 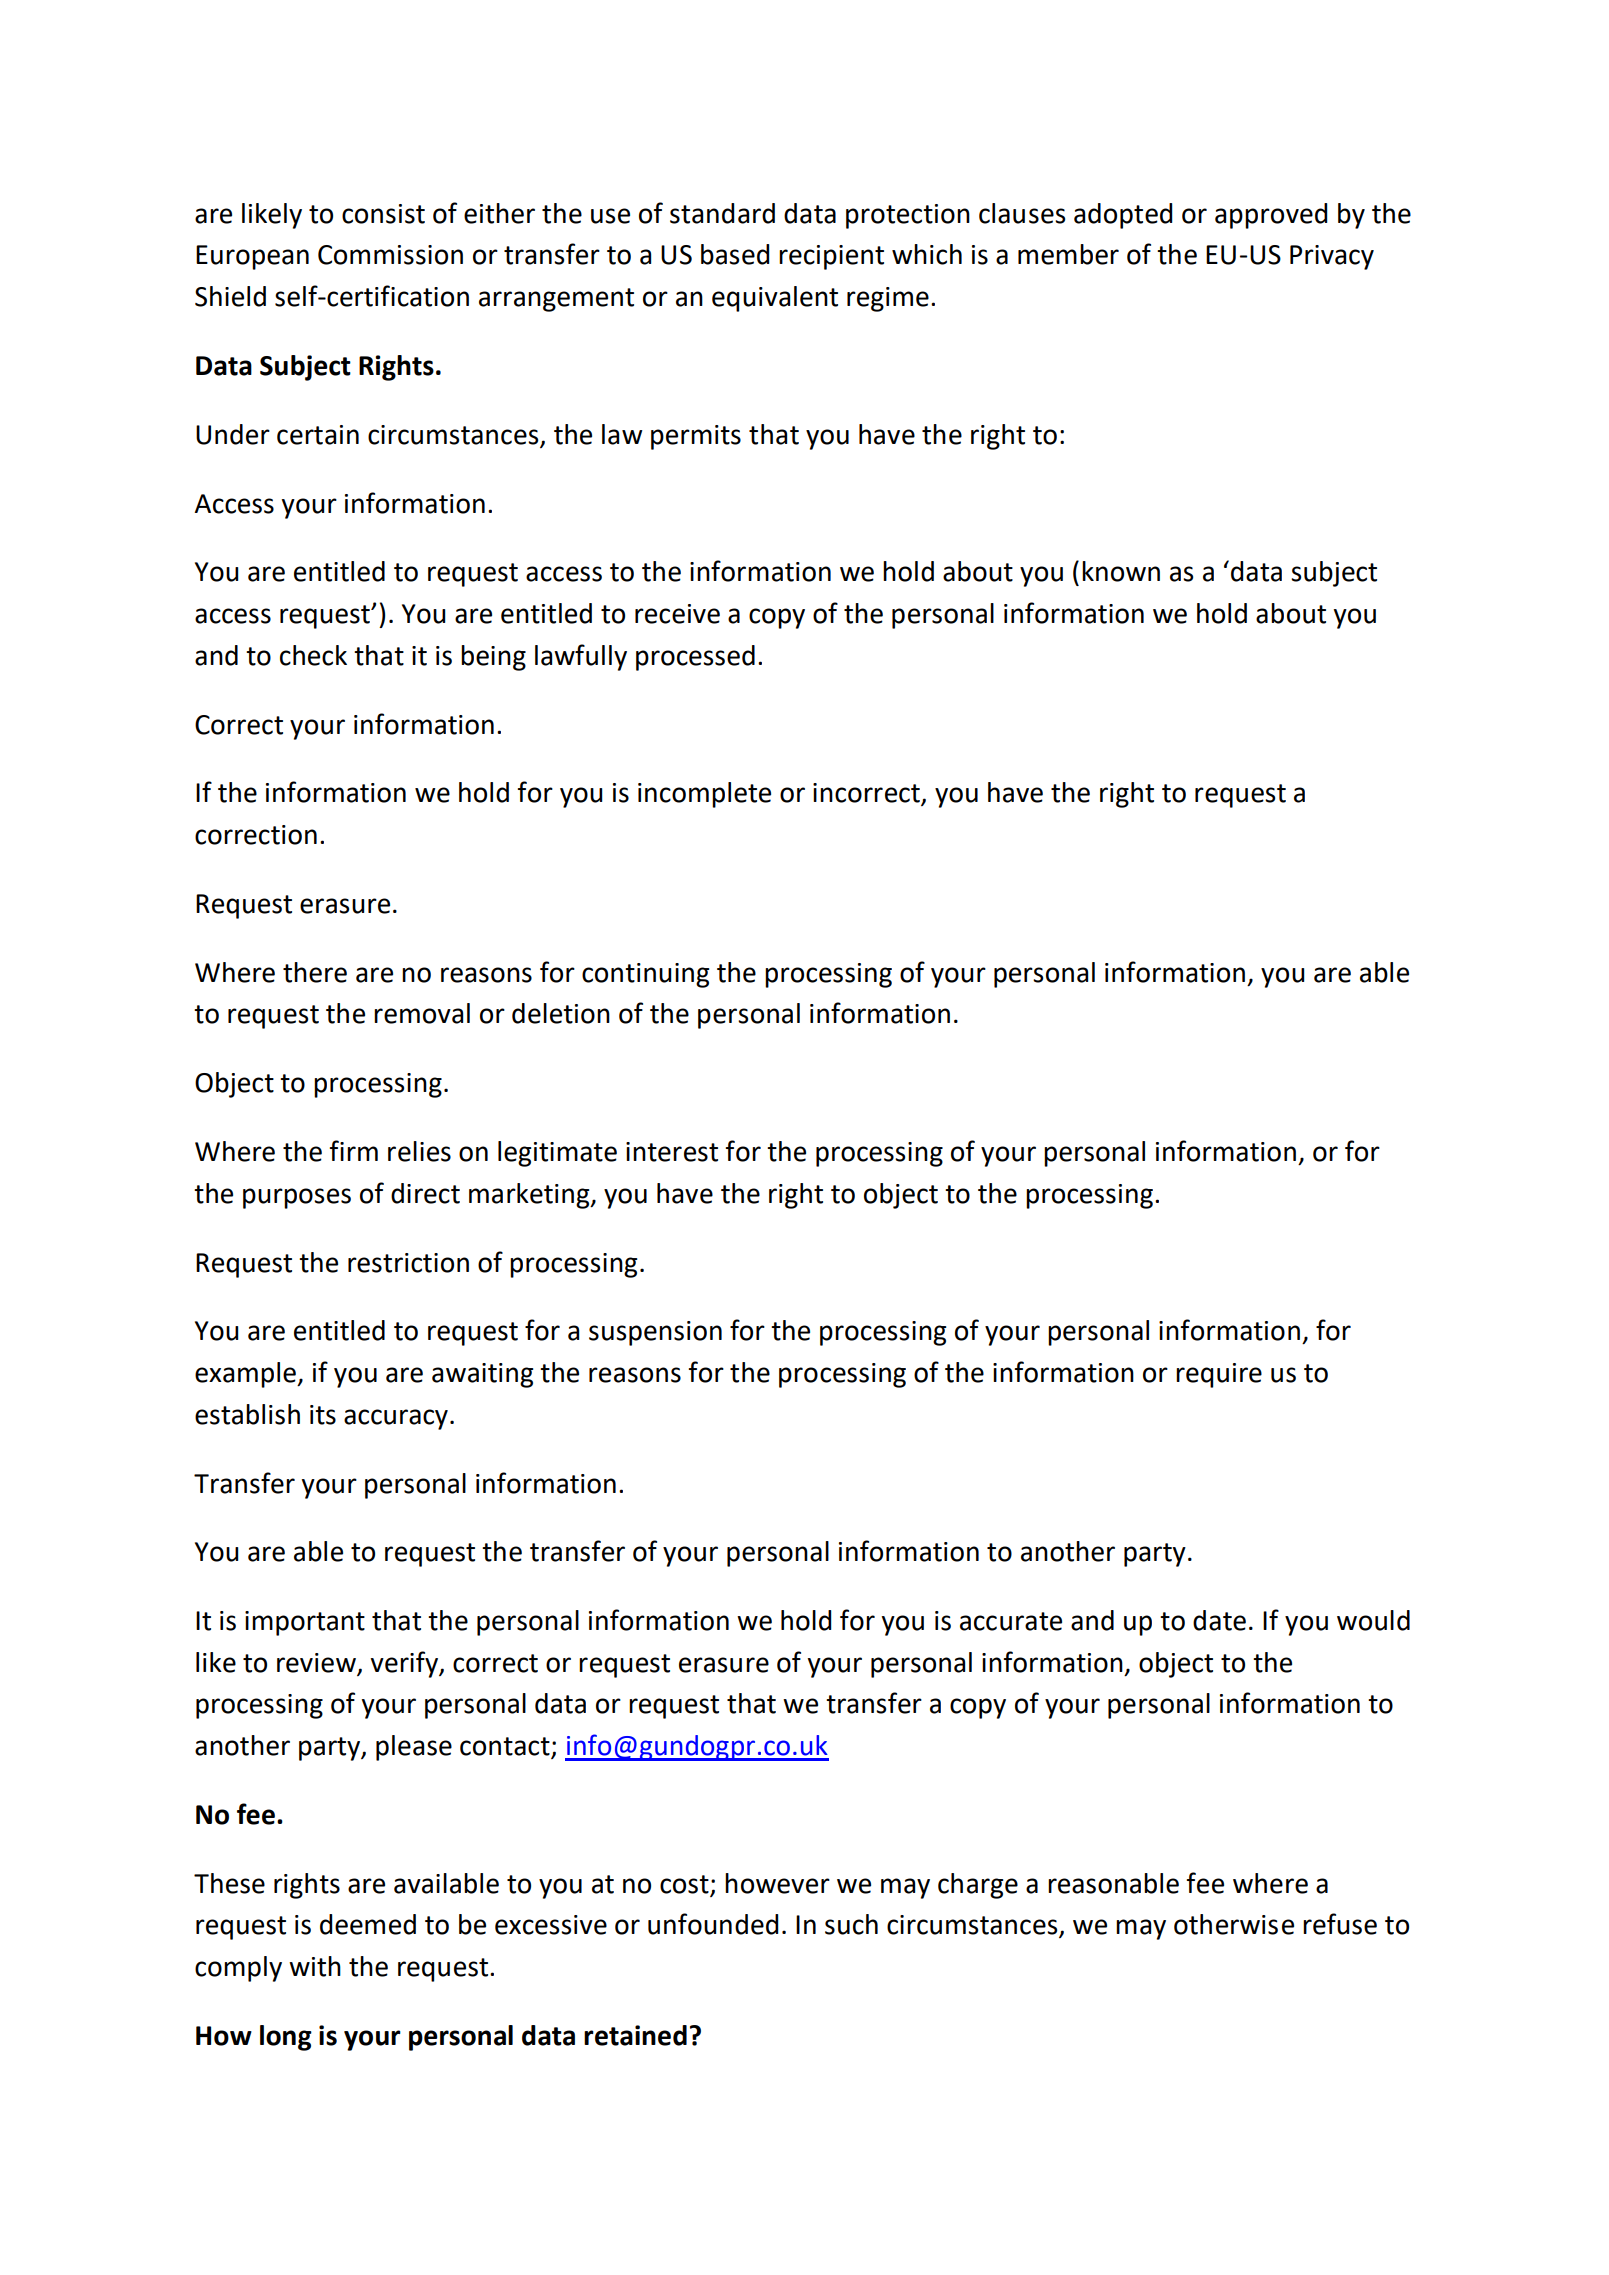 What do you see at coordinates (1219, 1375) in the image?
I see `require` at bounding box center [1219, 1375].
